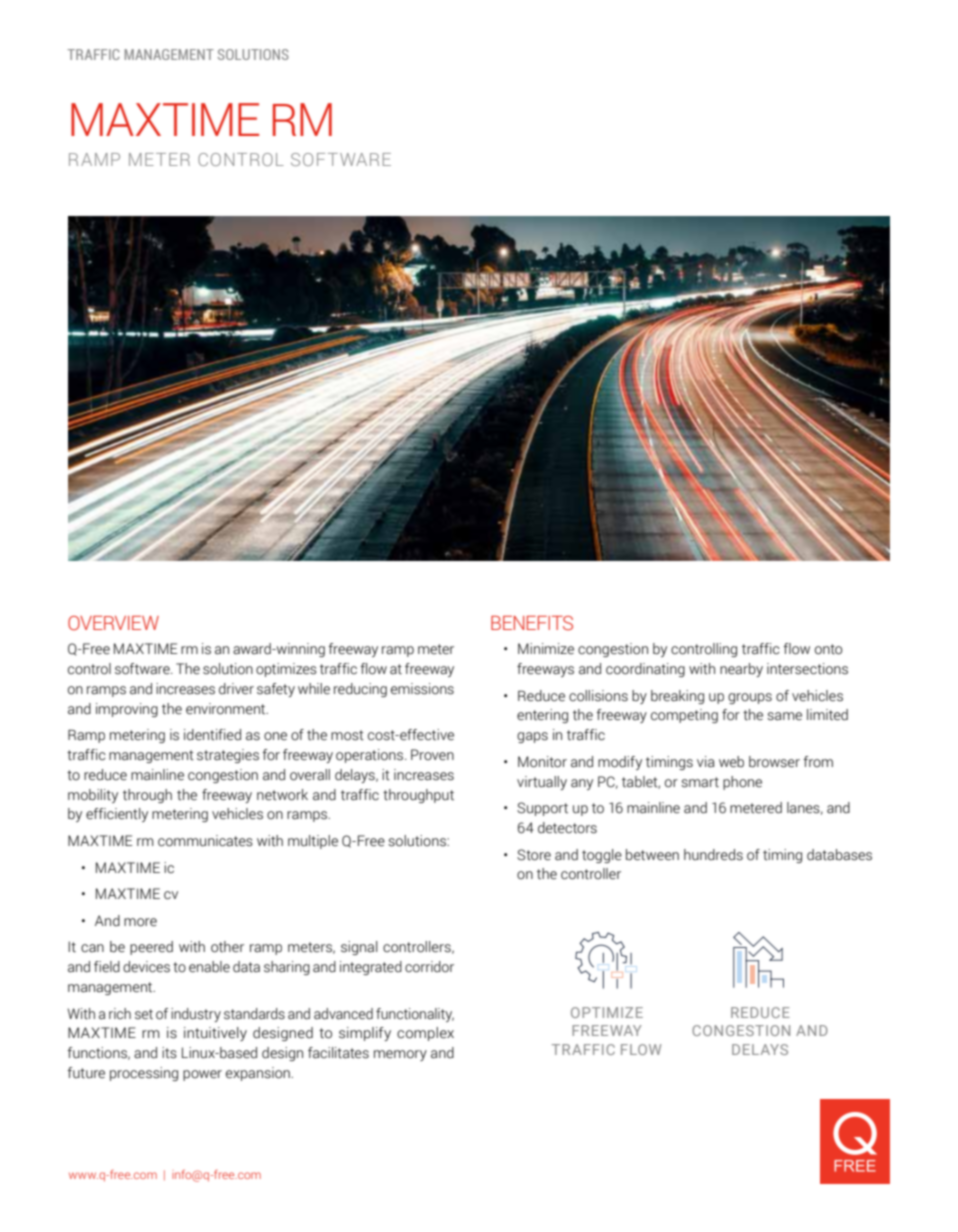 This image has height=1232, width=958. What do you see at coordinates (205, 841) in the image?
I see `communicates` at bounding box center [205, 841].
